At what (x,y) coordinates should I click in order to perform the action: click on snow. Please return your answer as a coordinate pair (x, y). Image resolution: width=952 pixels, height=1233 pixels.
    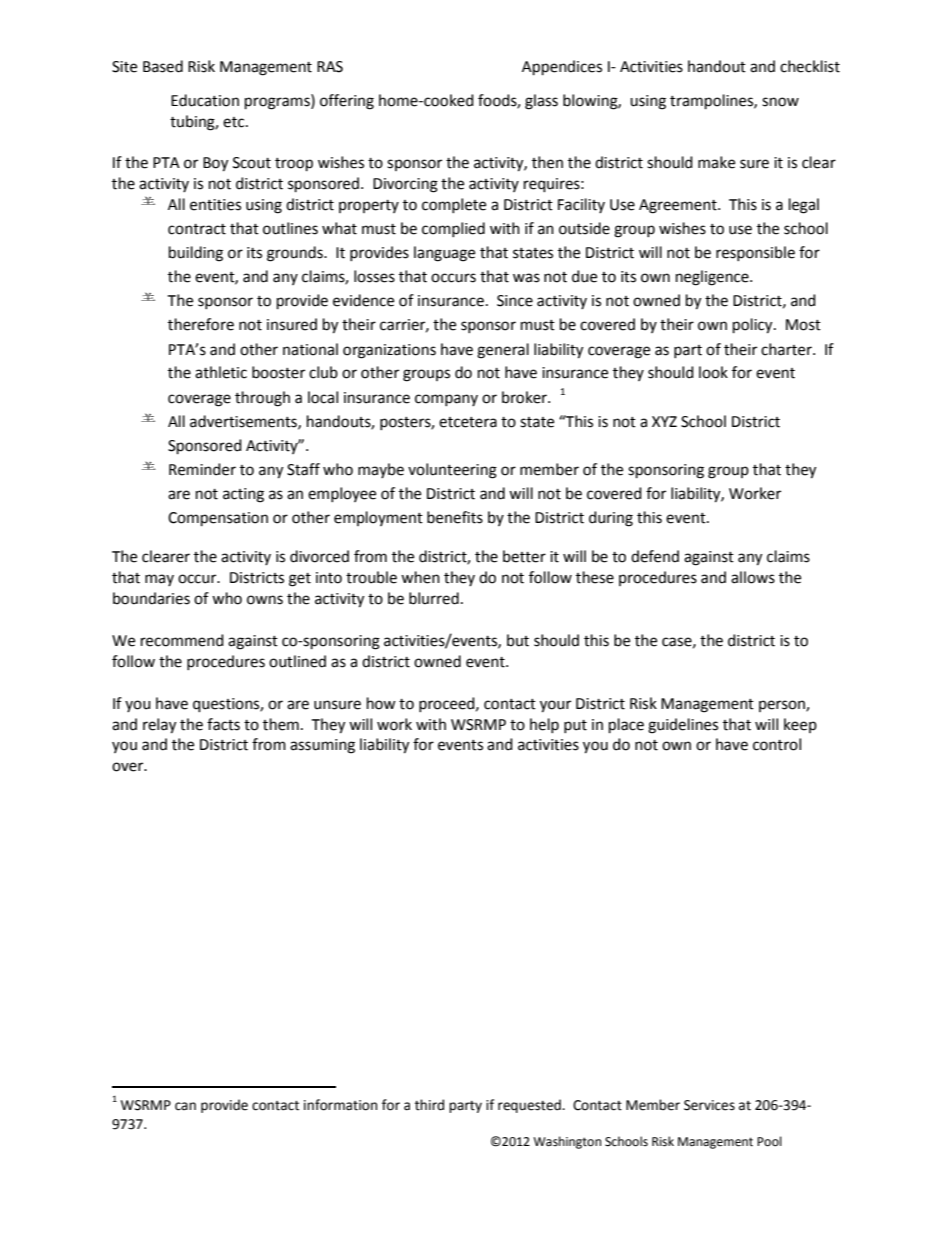
    Looking at the image, I should click on (780, 102).
